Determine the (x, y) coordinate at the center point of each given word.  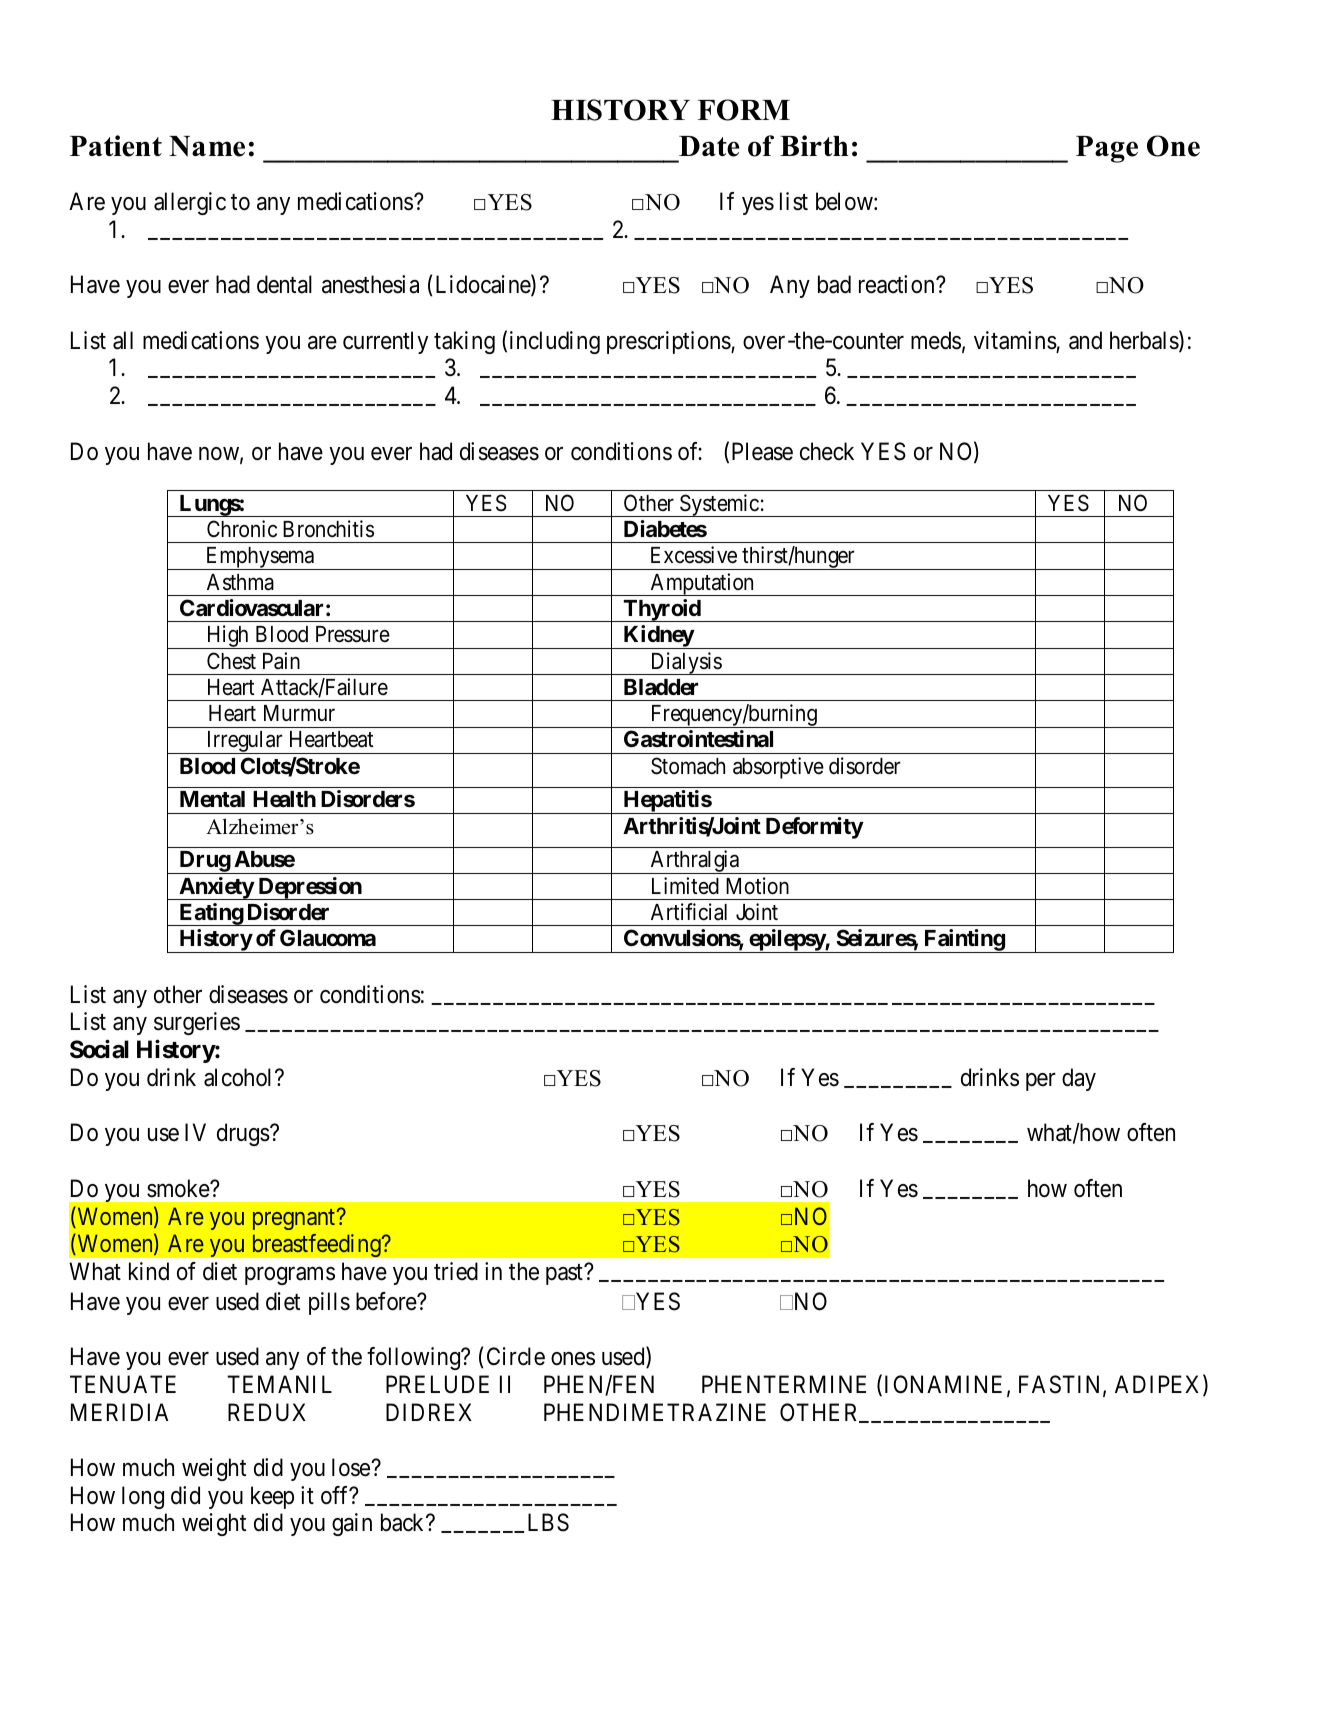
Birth (814, 145)
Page (1107, 149)
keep (272, 1497)
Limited (685, 886)
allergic (190, 203)
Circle (516, 1356)
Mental (212, 799)
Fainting (964, 941)
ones (573, 1359)
